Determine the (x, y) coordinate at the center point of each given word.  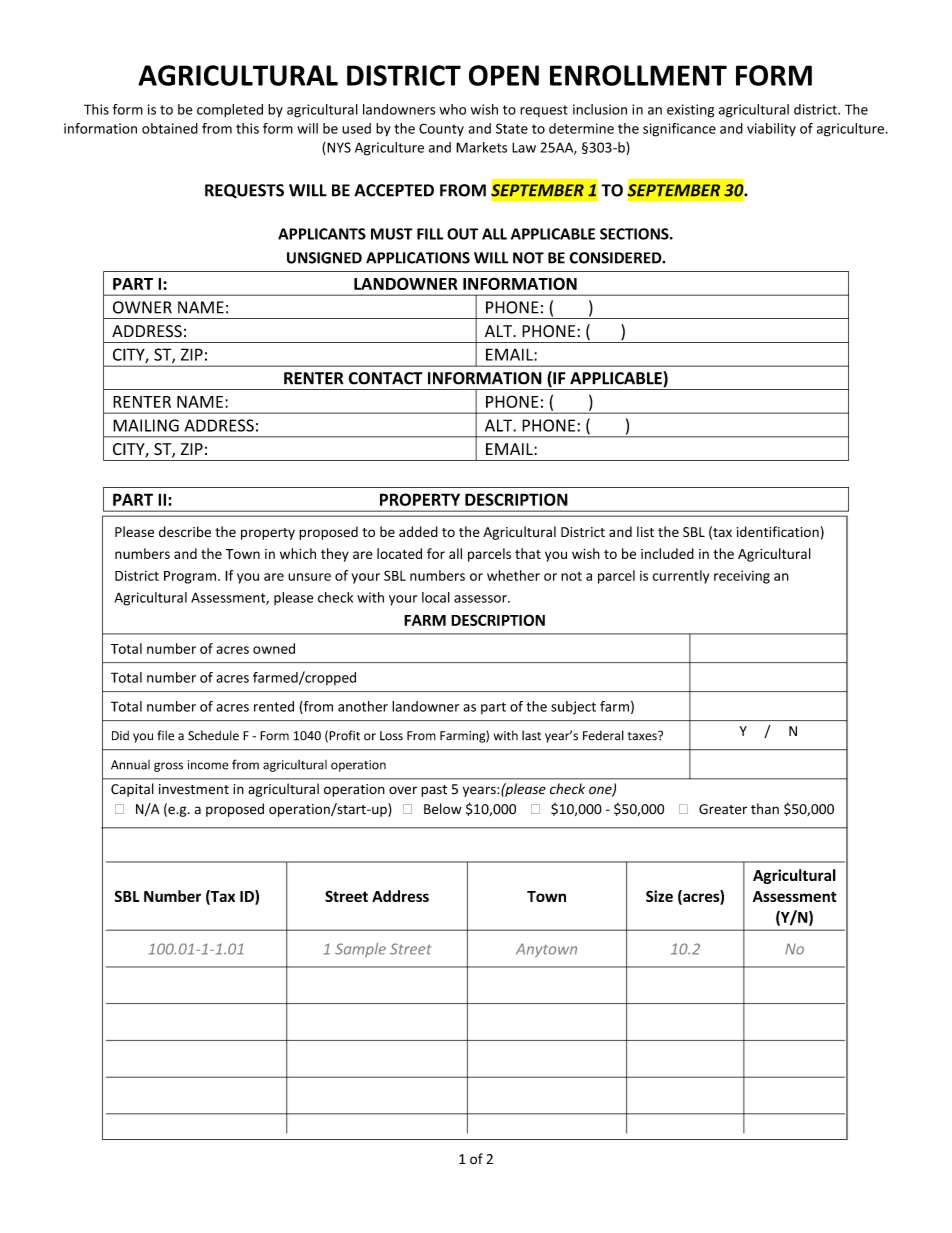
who (452, 109)
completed (230, 110)
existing (690, 111)
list (645, 531)
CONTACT (385, 378)
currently (681, 577)
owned (274, 648)
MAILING (146, 425)
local (436, 597)
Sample (360, 950)
